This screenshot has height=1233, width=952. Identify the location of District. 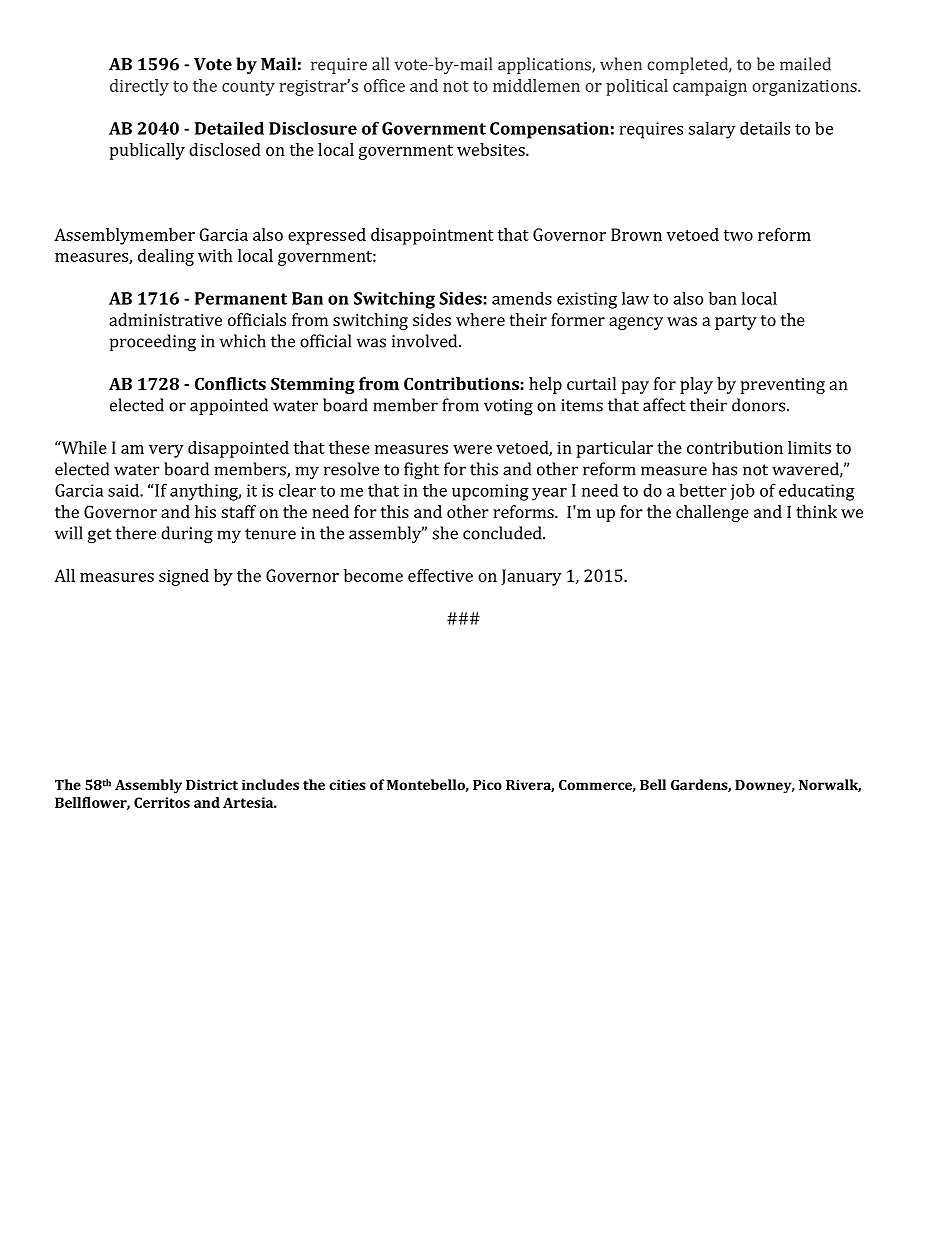
(212, 784).
